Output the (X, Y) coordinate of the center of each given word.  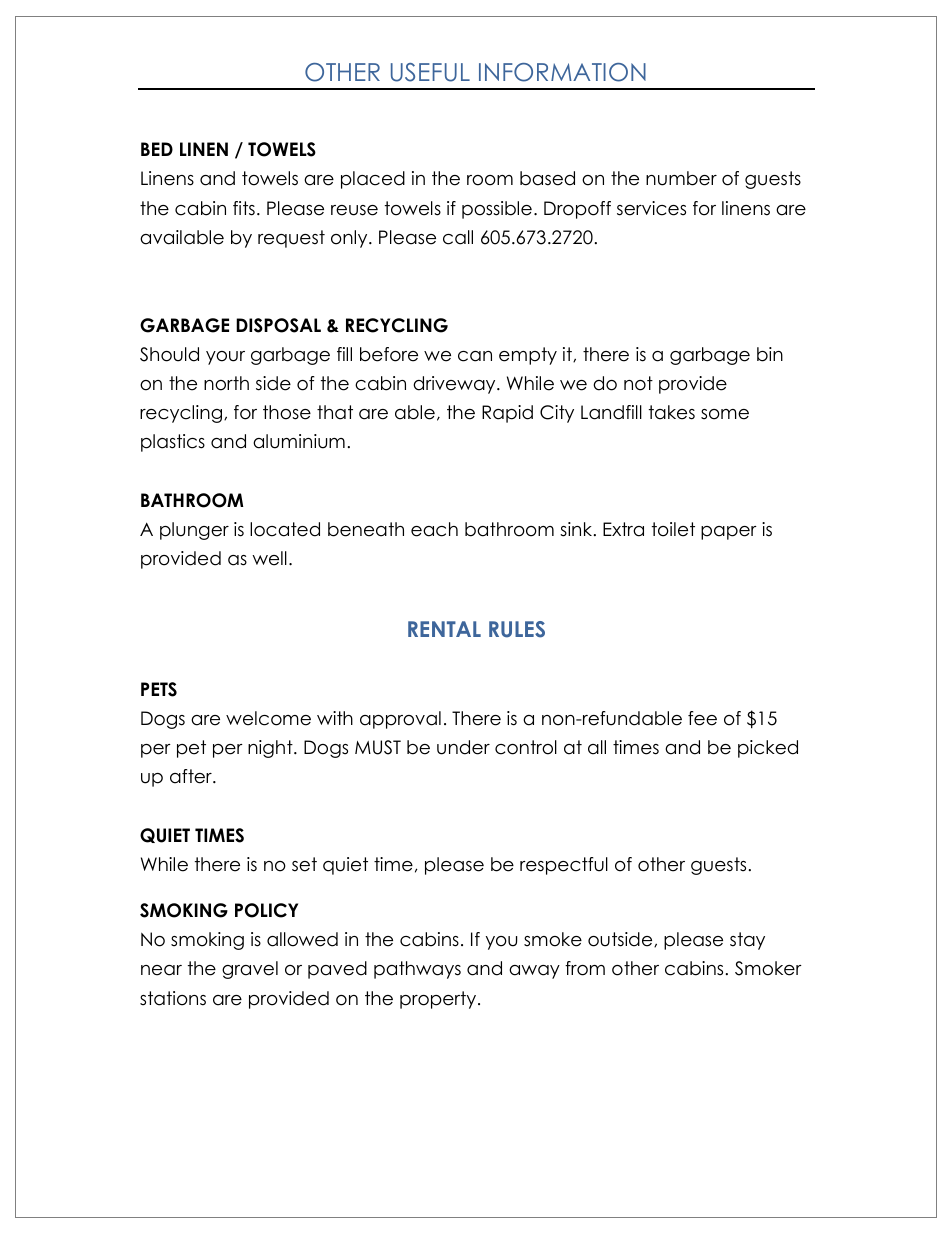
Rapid (507, 414)
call (458, 237)
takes (672, 412)
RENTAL (444, 629)
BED (157, 149)
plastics (173, 443)
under (463, 747)
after (192, 776)
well (269, 558)
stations (173, 998)
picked (768, 749)
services (651, 208)
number (681, 178)
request (291, 239)
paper (729, 533)
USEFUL (430, 72)
